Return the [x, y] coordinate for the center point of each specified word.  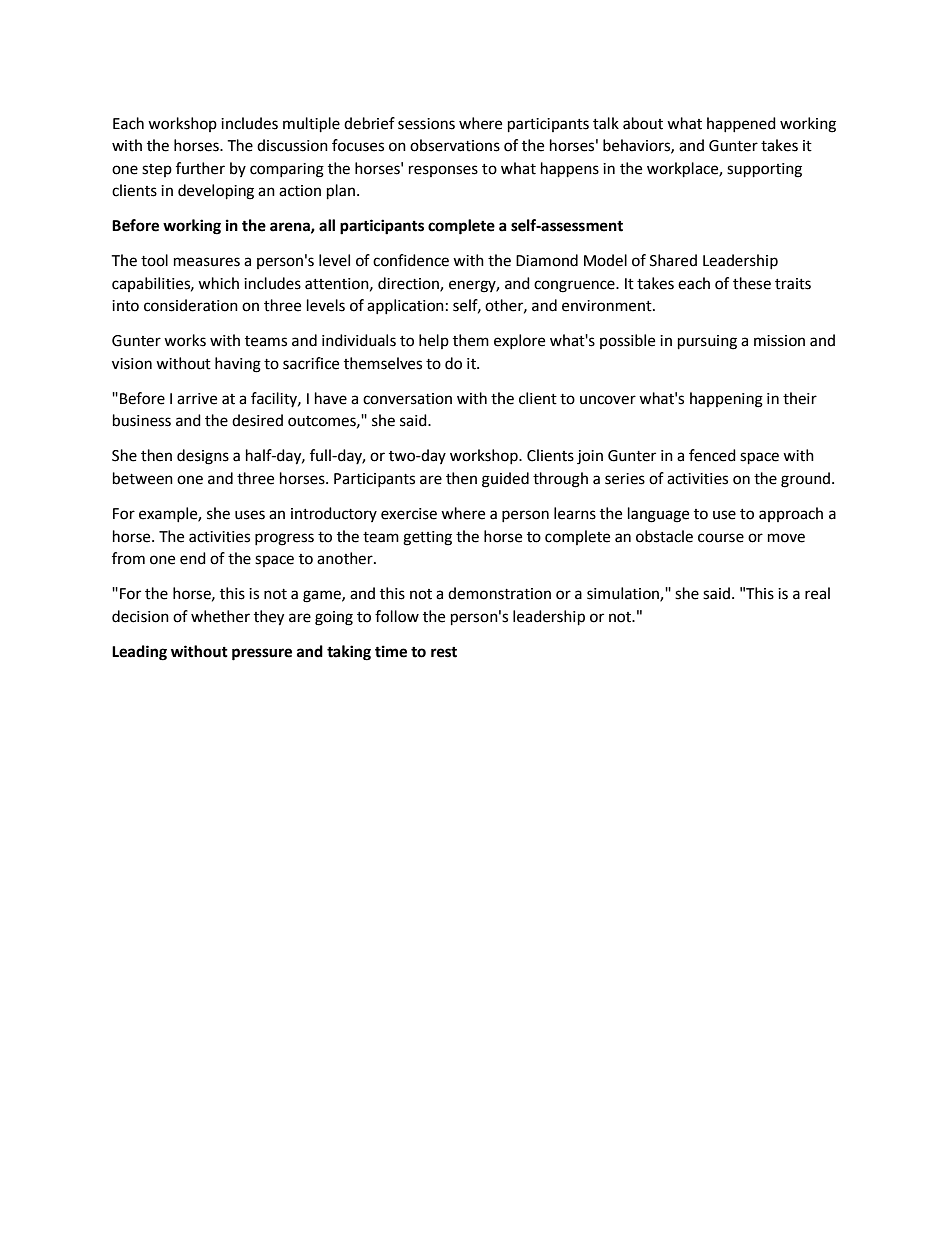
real [817, 593]
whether [220, 616]
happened [741, 124]
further [200, 168]
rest [444, 652]
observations [455, 145]
